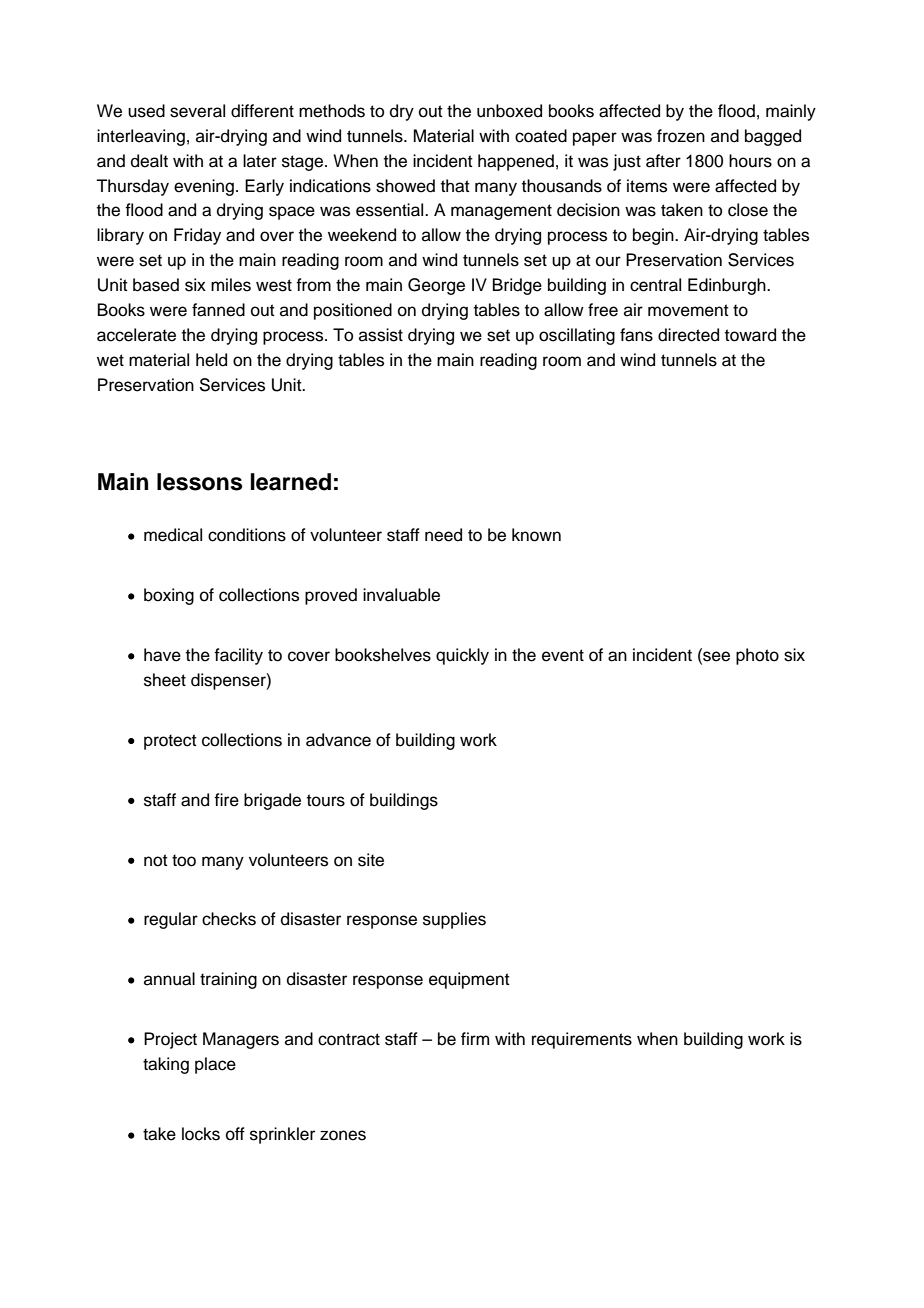 This screenshot has height=1308, width=924. What do you see at coordinates (688, 335) in the screenshot?
I see `directed` at bounding box center [688, 335].
